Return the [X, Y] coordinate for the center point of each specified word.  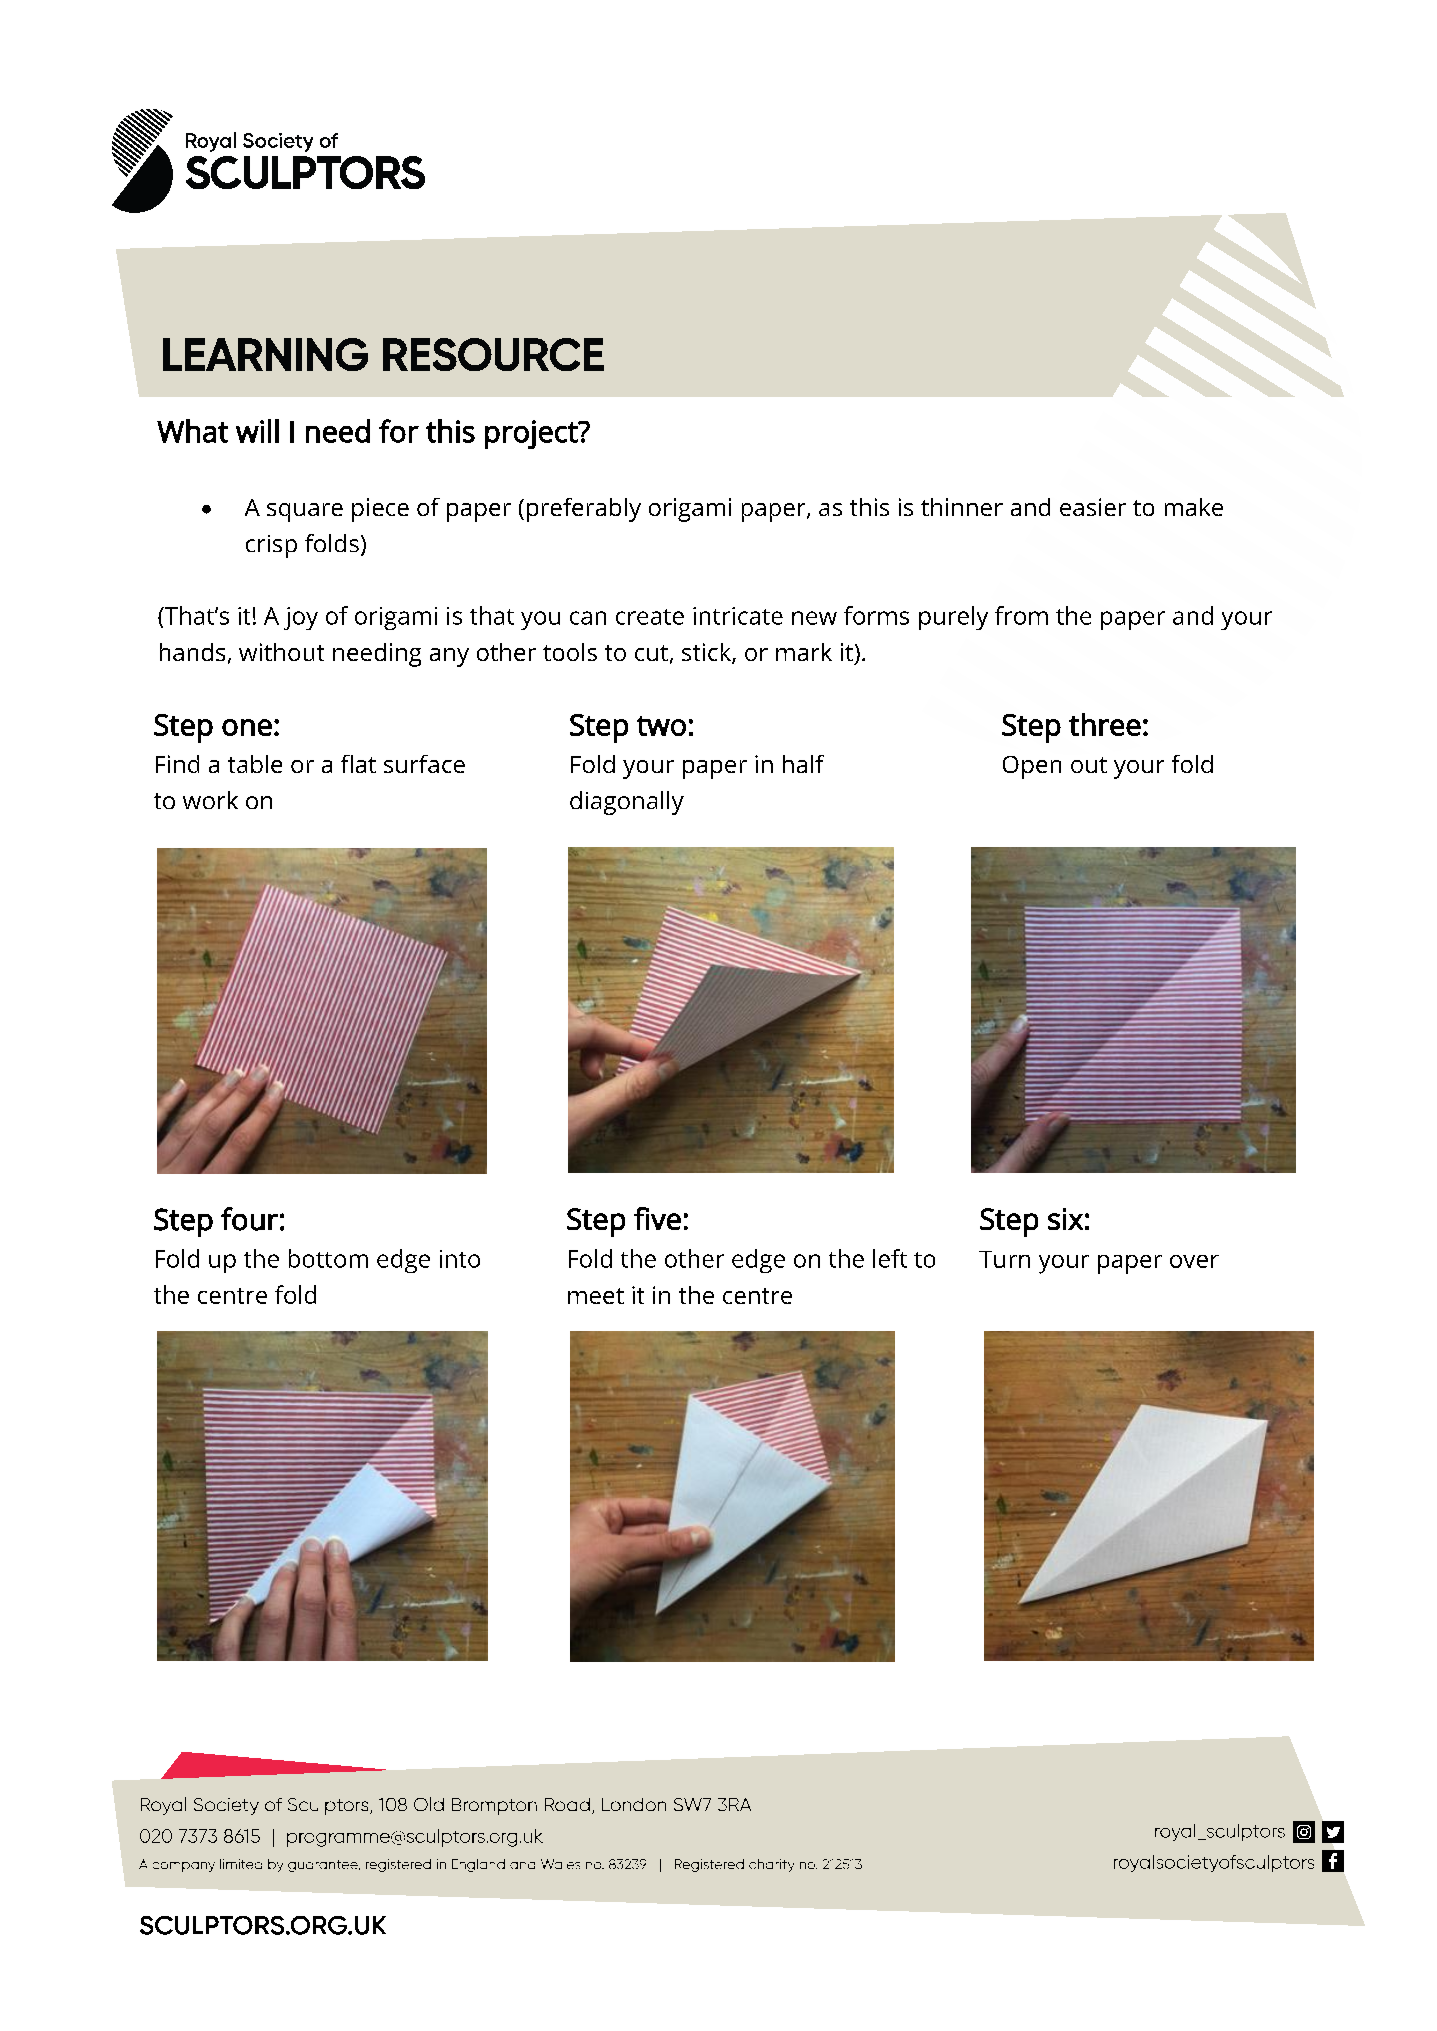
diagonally [627, 803]
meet [596, 1296]
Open [1032, 767]
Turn [1004, 1259]
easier [1093, 507]
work [210, 800]
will [257, 431]
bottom [328, 1258]
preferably [584, 510]
